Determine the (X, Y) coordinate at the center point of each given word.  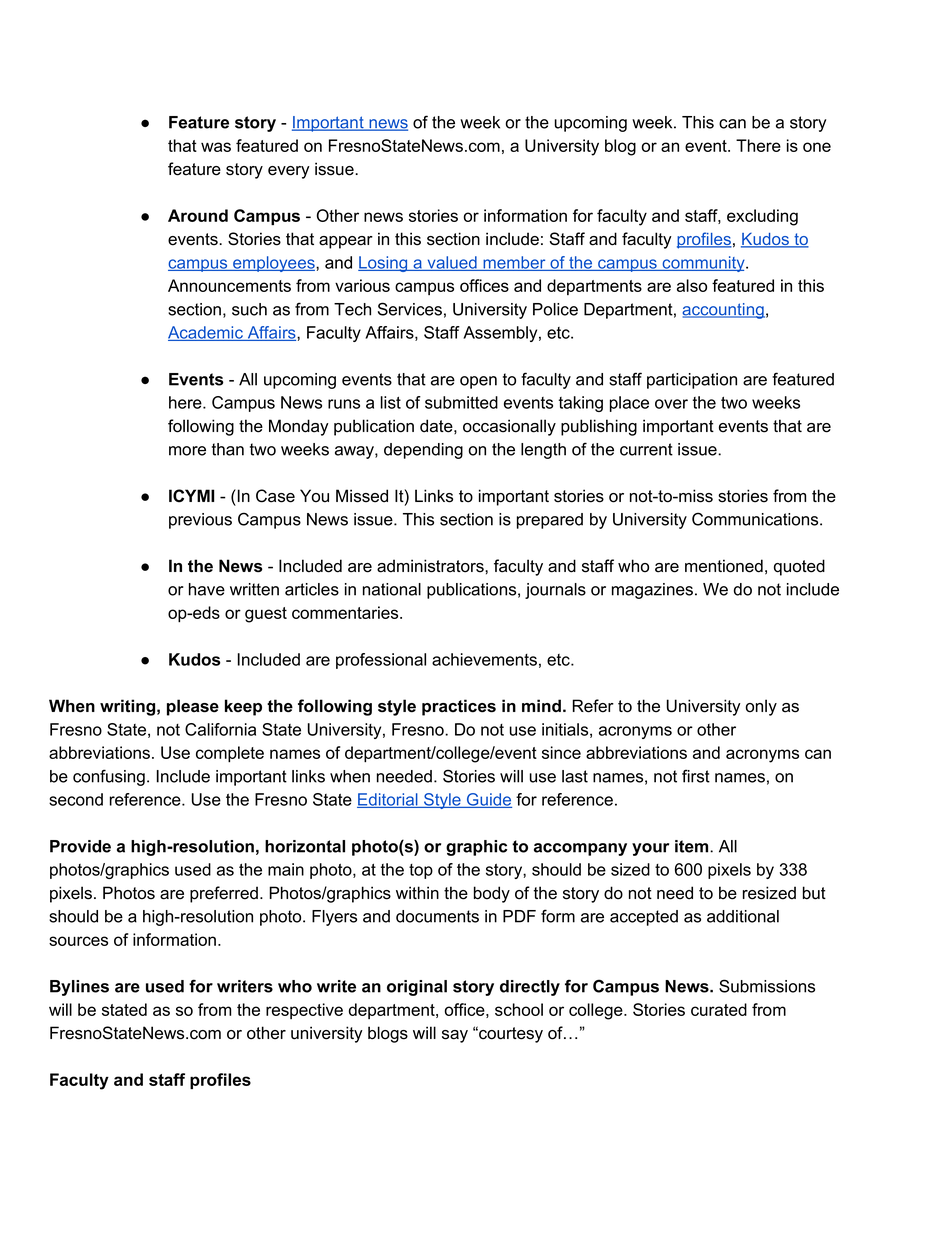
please (193, 707)
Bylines (79, 988)
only (761, 707)
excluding (762, 217)
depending (423, 451)
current (646, 449)
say (455, 1036)
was (216, 147)
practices (459, 707)
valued (452, 263)
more (187, 451)
